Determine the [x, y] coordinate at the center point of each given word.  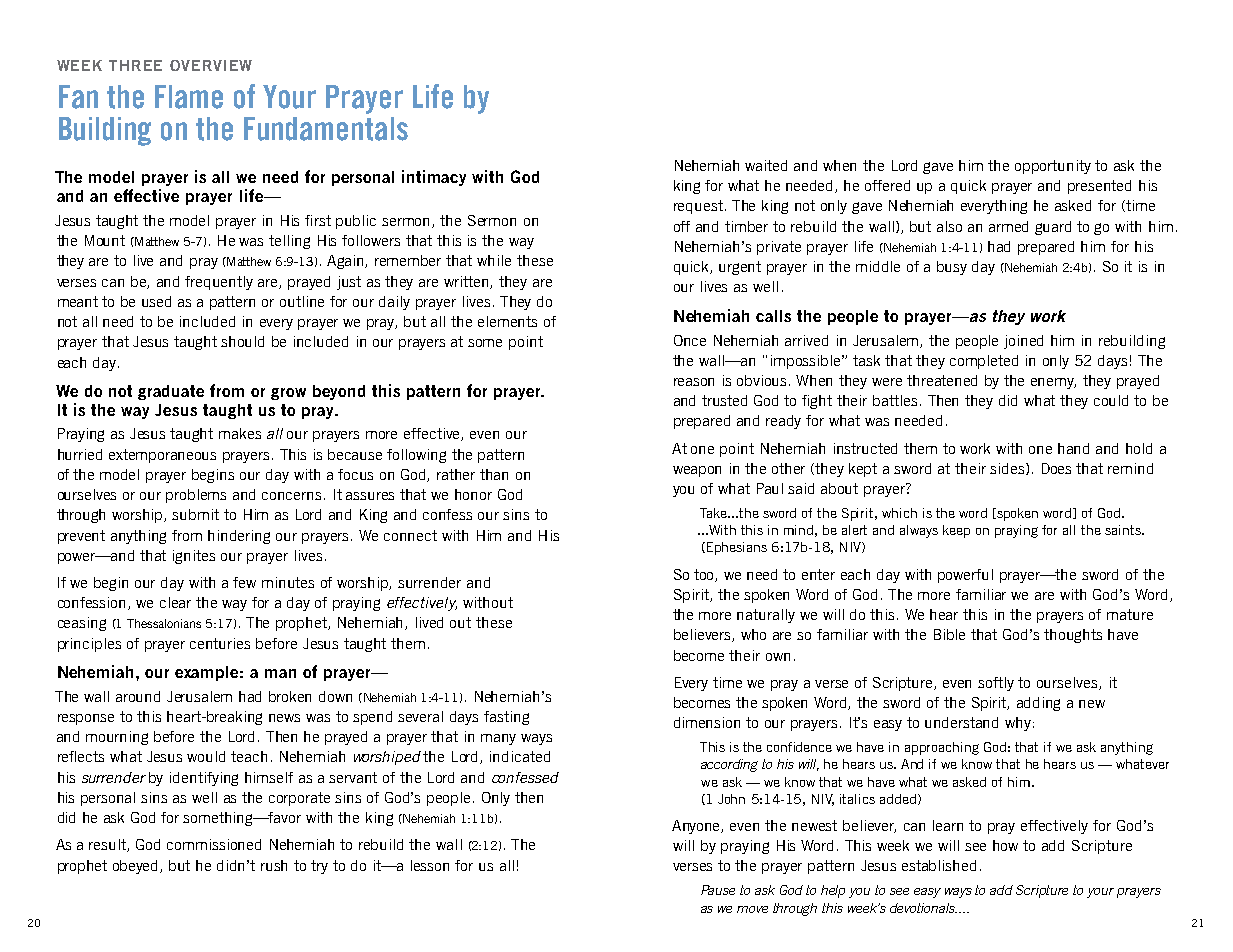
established [939, 865]
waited [766, 165]
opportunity [1053, 167]
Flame [189, 97]
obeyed [137, 867]
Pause [718, 890]
